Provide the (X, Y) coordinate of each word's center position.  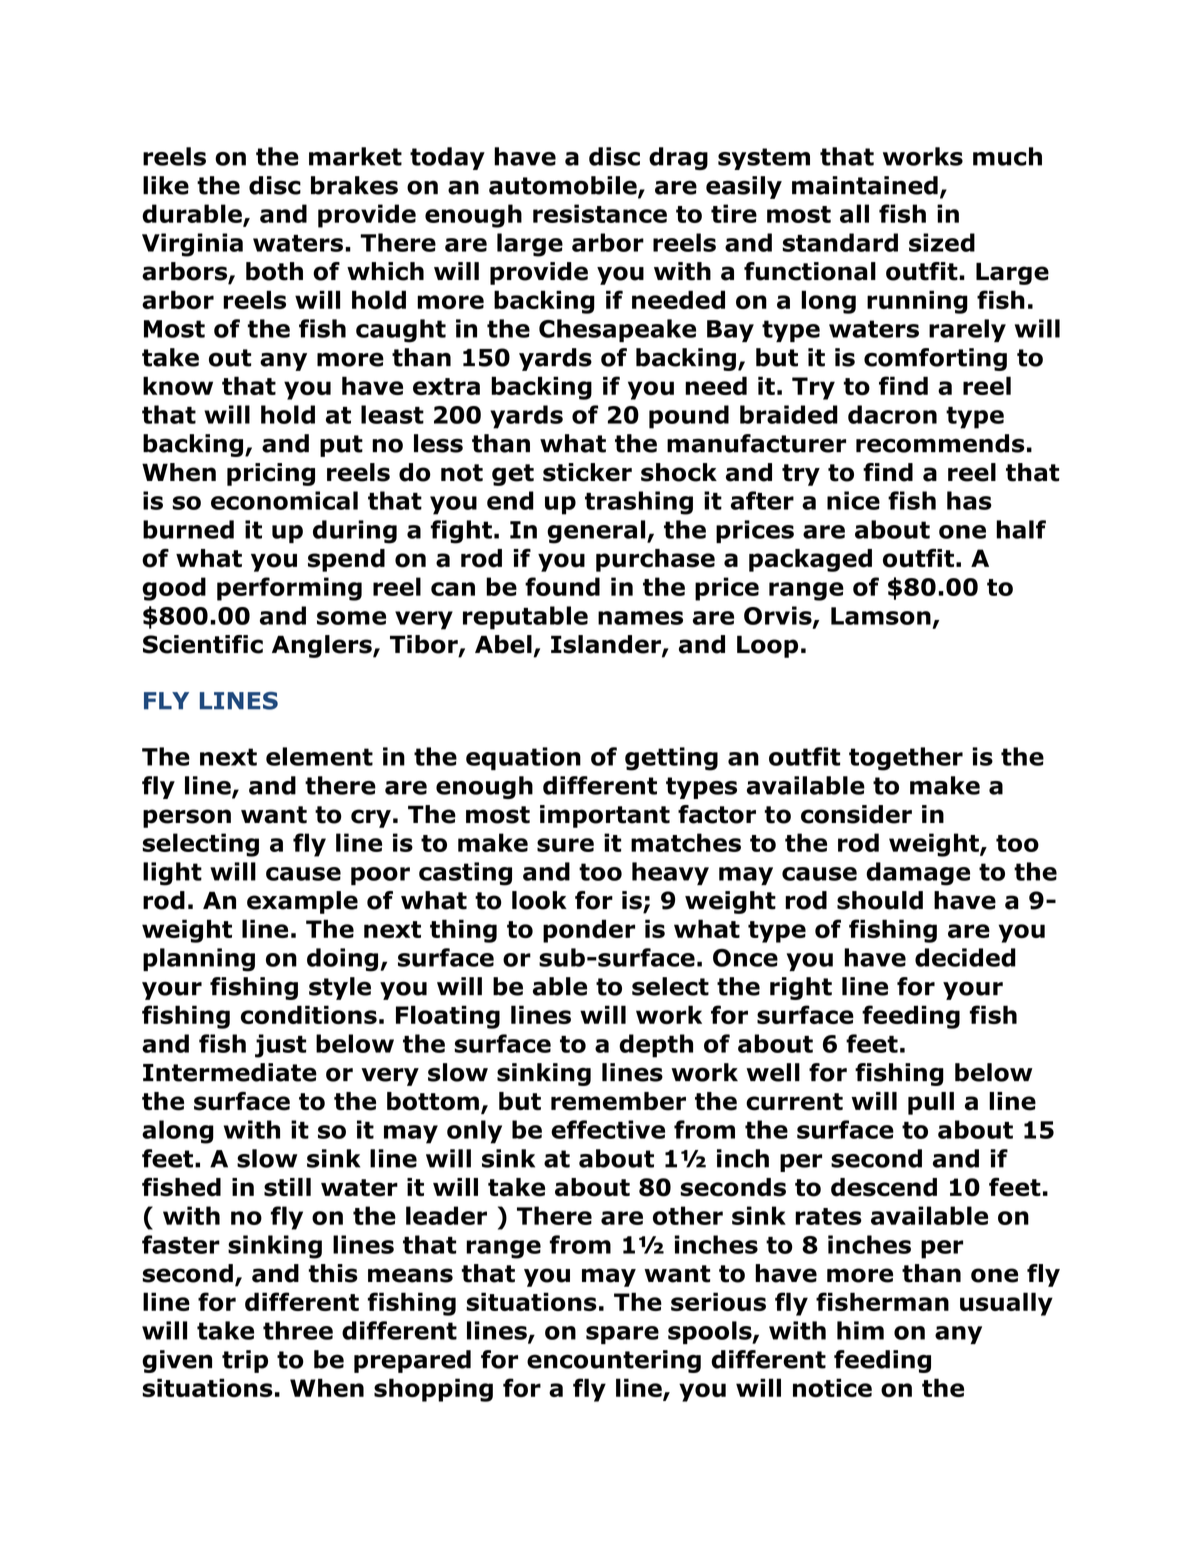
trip (245, 1361)
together (906, 759)
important (605, 816)
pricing (271, 474)
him (860, 1330)
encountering (614, 1361)
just (280, 1046)
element (319, 756)
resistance (600, 213)
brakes (354, 185)
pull (931, 1103)
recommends (940, 443)
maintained (865, 185)
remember (618, 1101)
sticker (587, 472)
